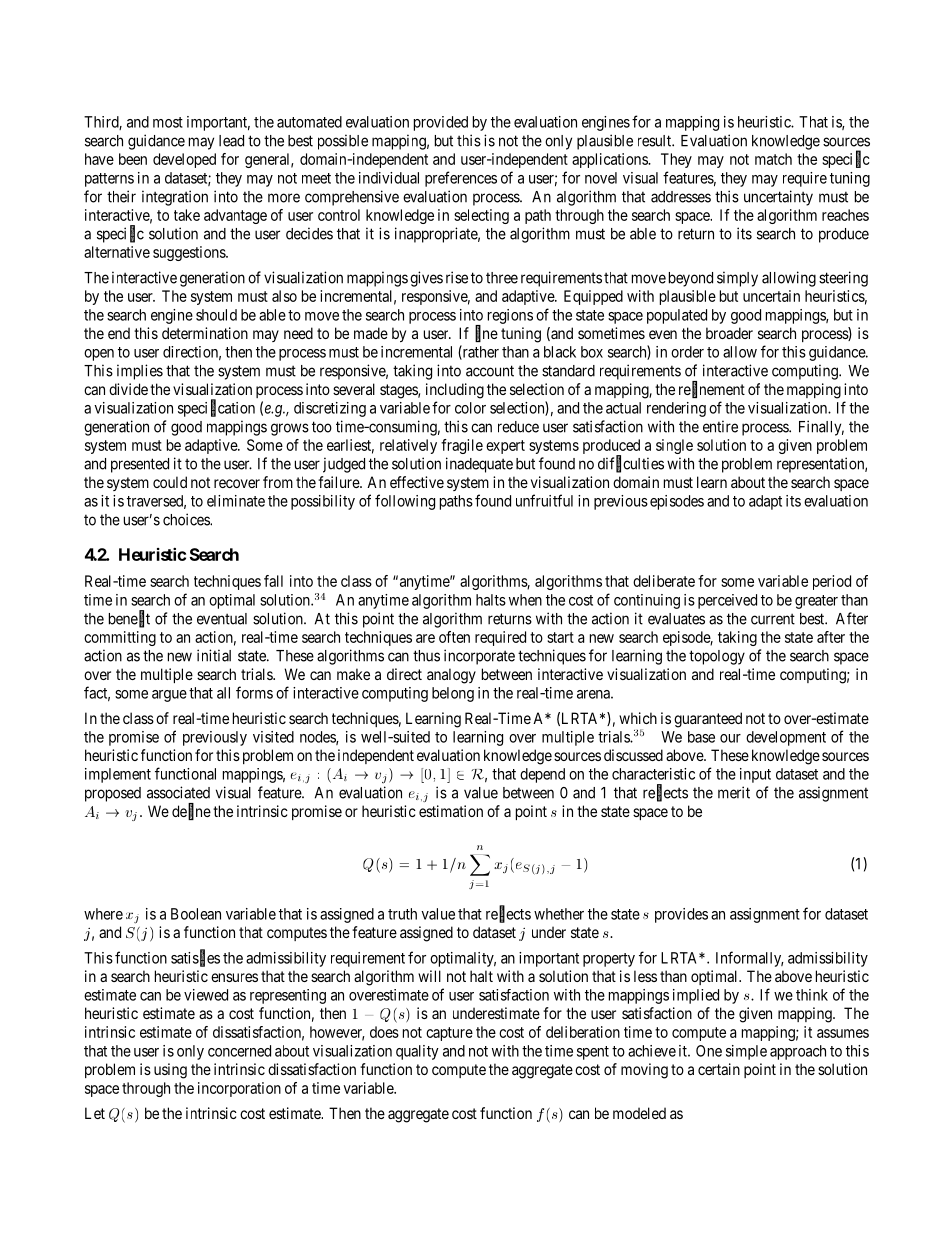  Describe the element at coordinates (184, 160) in the document. I see `developed` at that location.
